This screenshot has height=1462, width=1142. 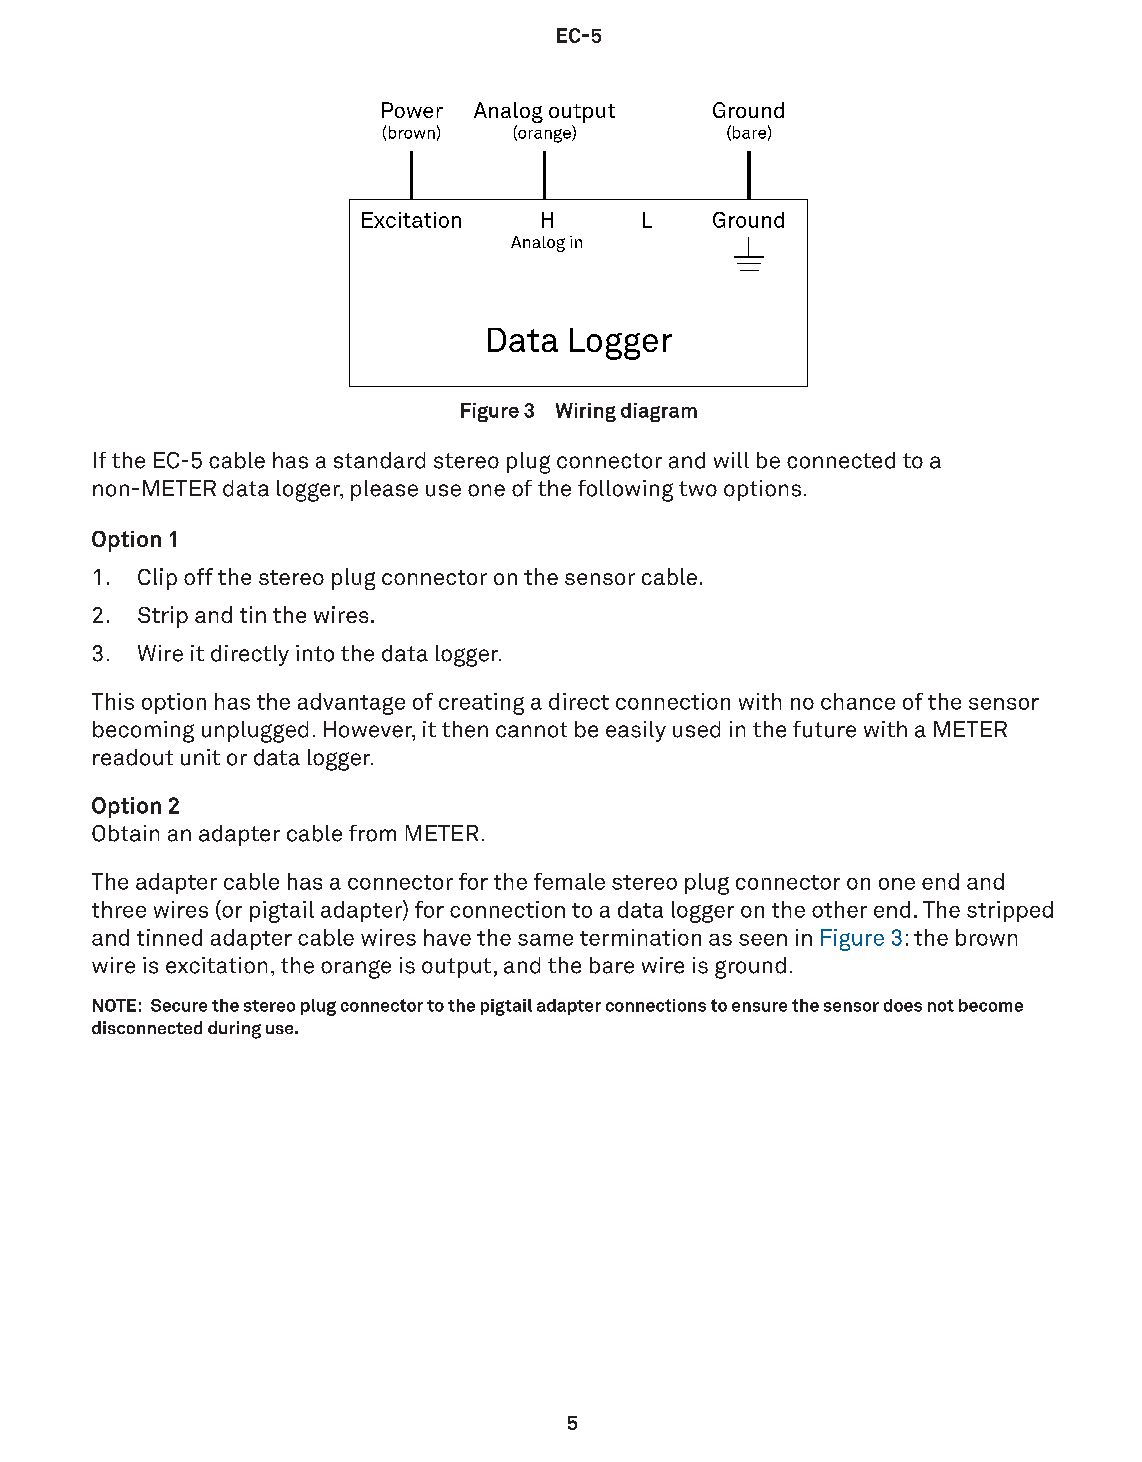 I want to click on diagram, so click(x=659, y=412).
